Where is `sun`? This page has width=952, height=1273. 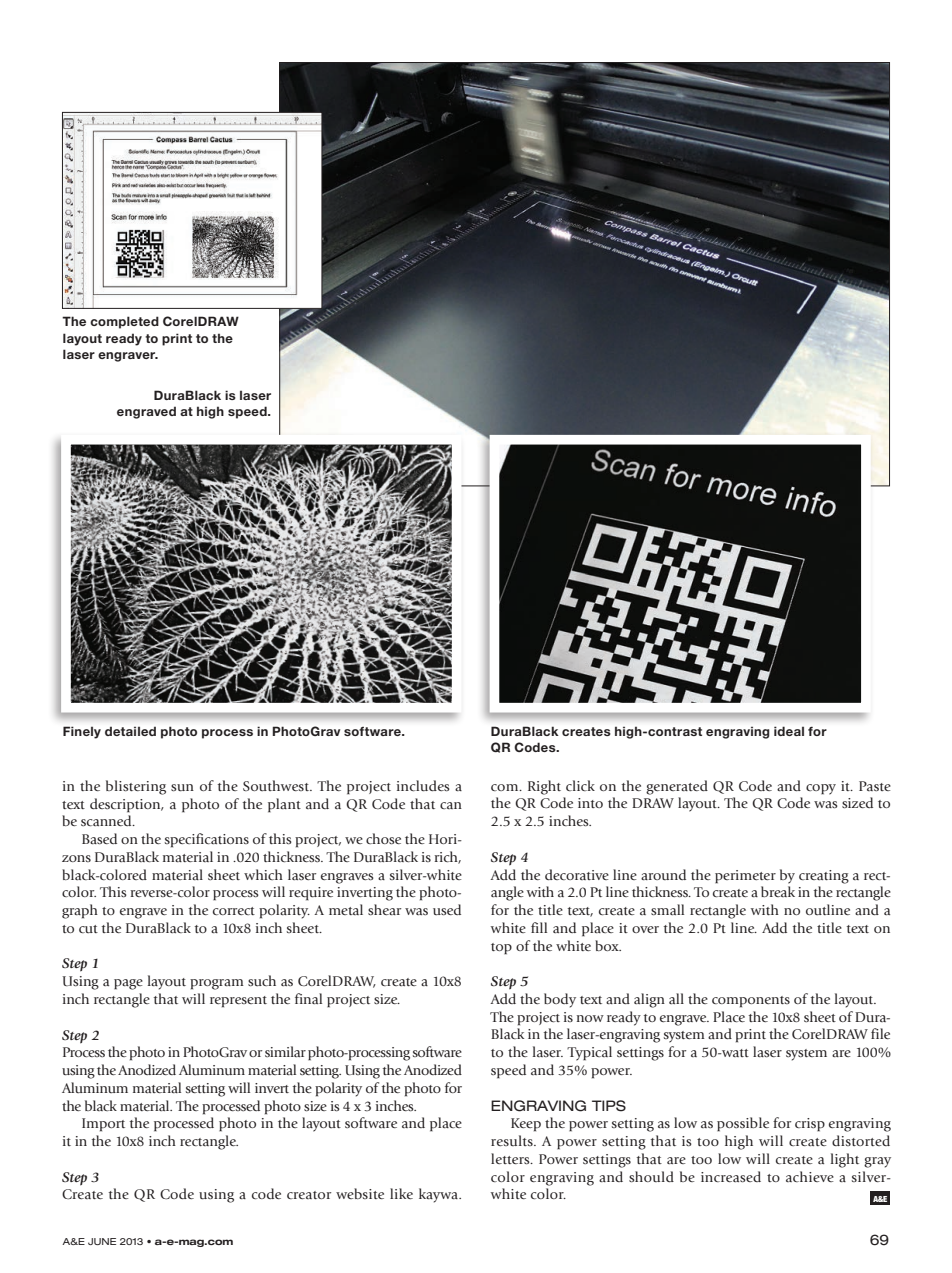
sun is located at coordinates (182, 788).
